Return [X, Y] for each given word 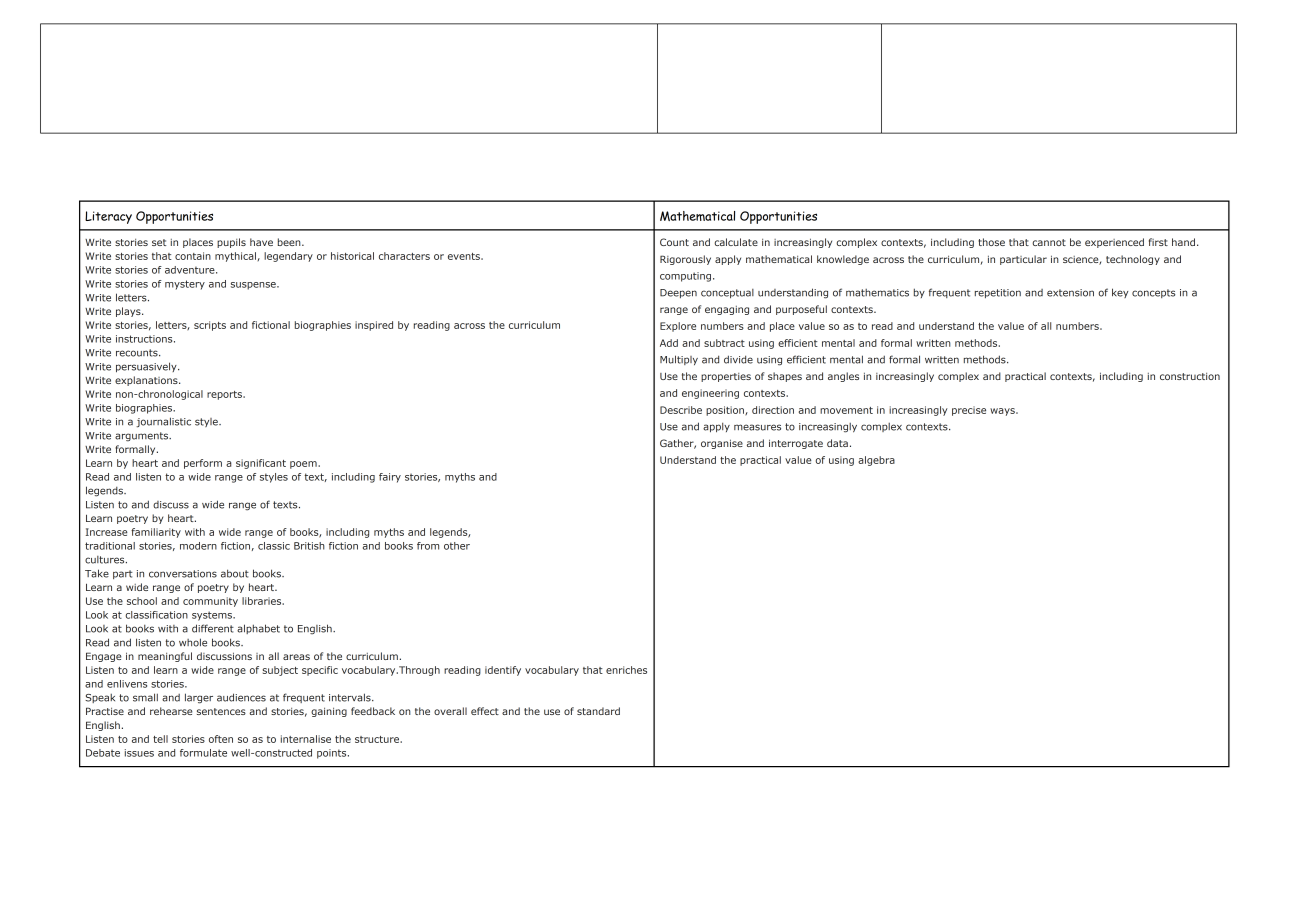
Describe [681, 410]
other [457, 546]
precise [969, 411]
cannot [1049, 242]
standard [598, 711]
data [837, 443]
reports [225, 395]
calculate [736, 242]
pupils [231, 243]
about [235, 573]
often [221, 739]
